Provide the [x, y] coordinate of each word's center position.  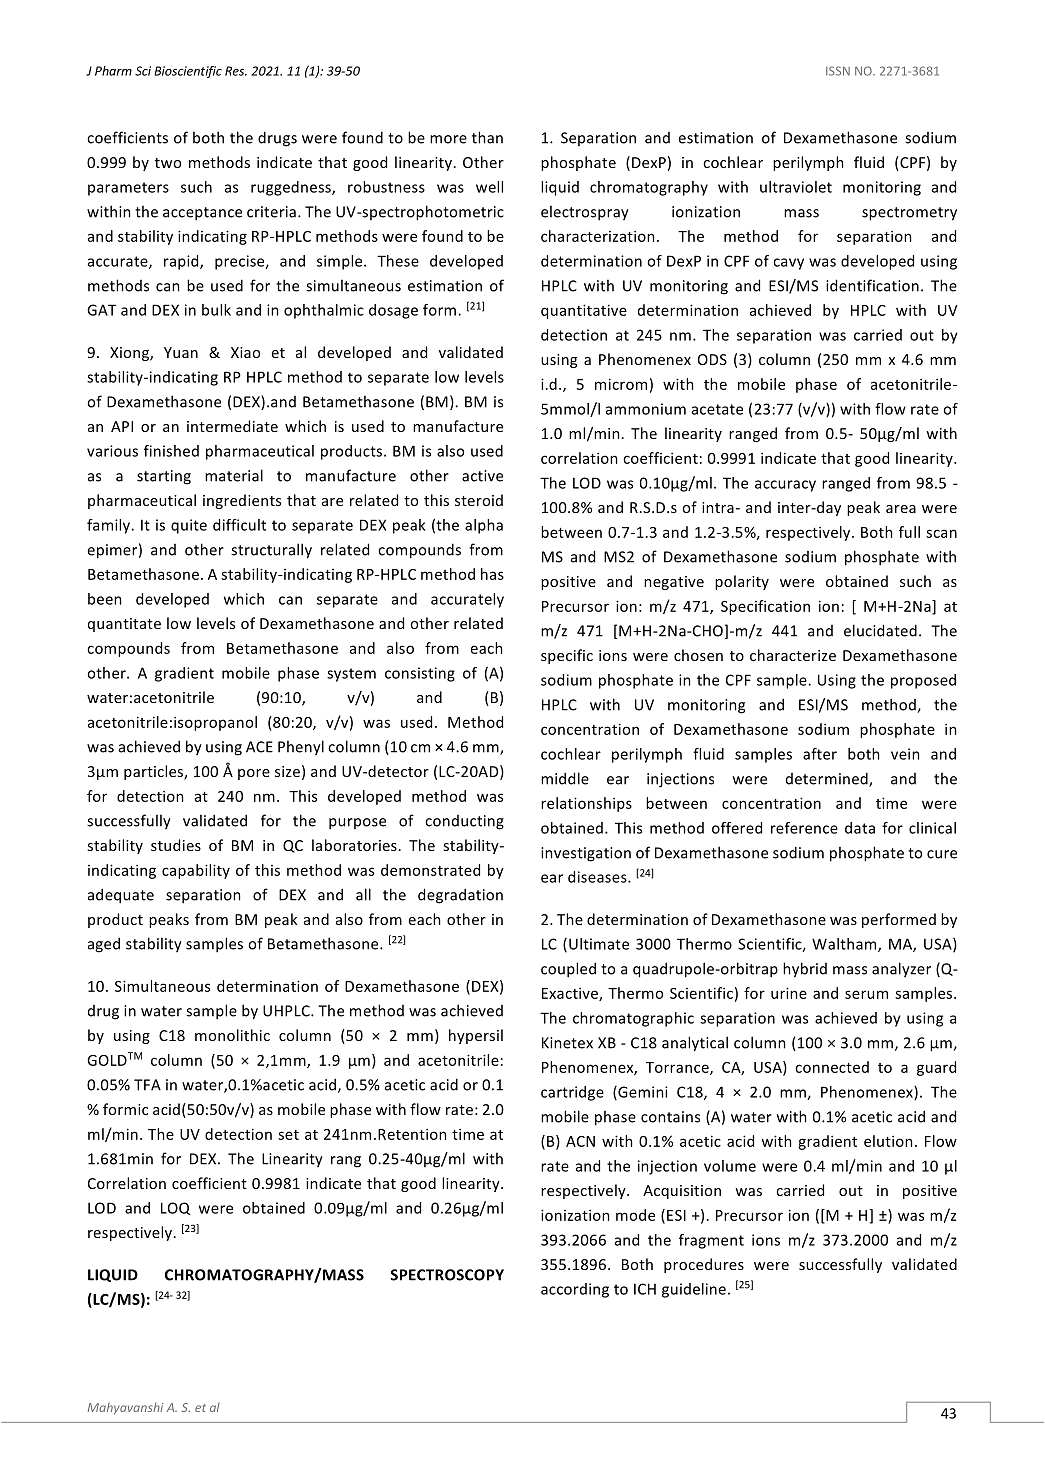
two [168, 163]
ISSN [838, 71]
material [234, 475]
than [487, 137]
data [860, 828]
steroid [479, 500]
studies [176, 845]
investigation [586, 854]
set [288, 1135]
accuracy [785, 486]
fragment [711, 1241]
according [575, 1290]
